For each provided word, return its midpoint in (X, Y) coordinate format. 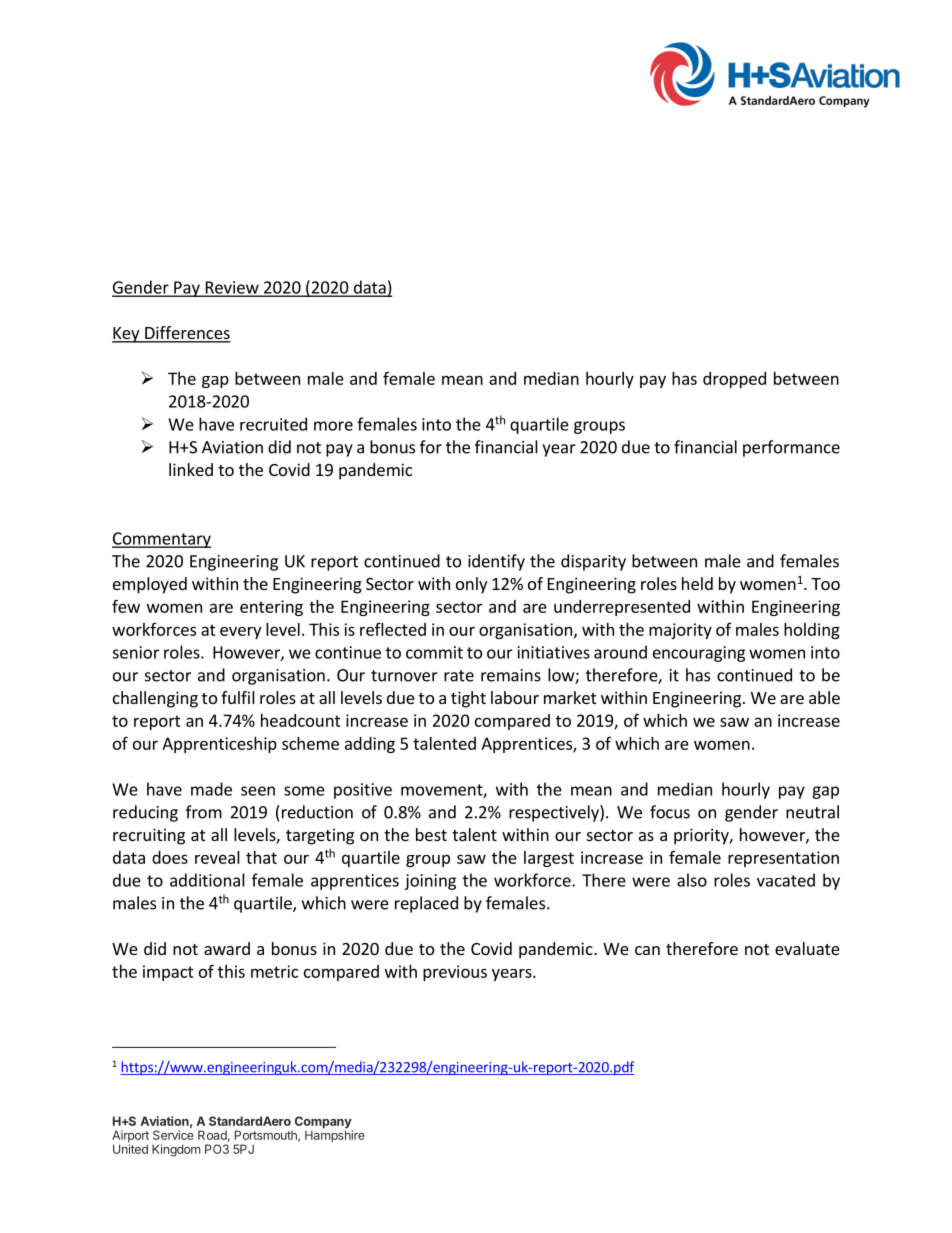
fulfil (238, 697)
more (333, 426)
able (824, 697)
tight (468, 699)
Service (173, 1135)
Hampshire (335, 1135)
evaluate (807, 948)
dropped (734, 380)
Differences (187, 334)
